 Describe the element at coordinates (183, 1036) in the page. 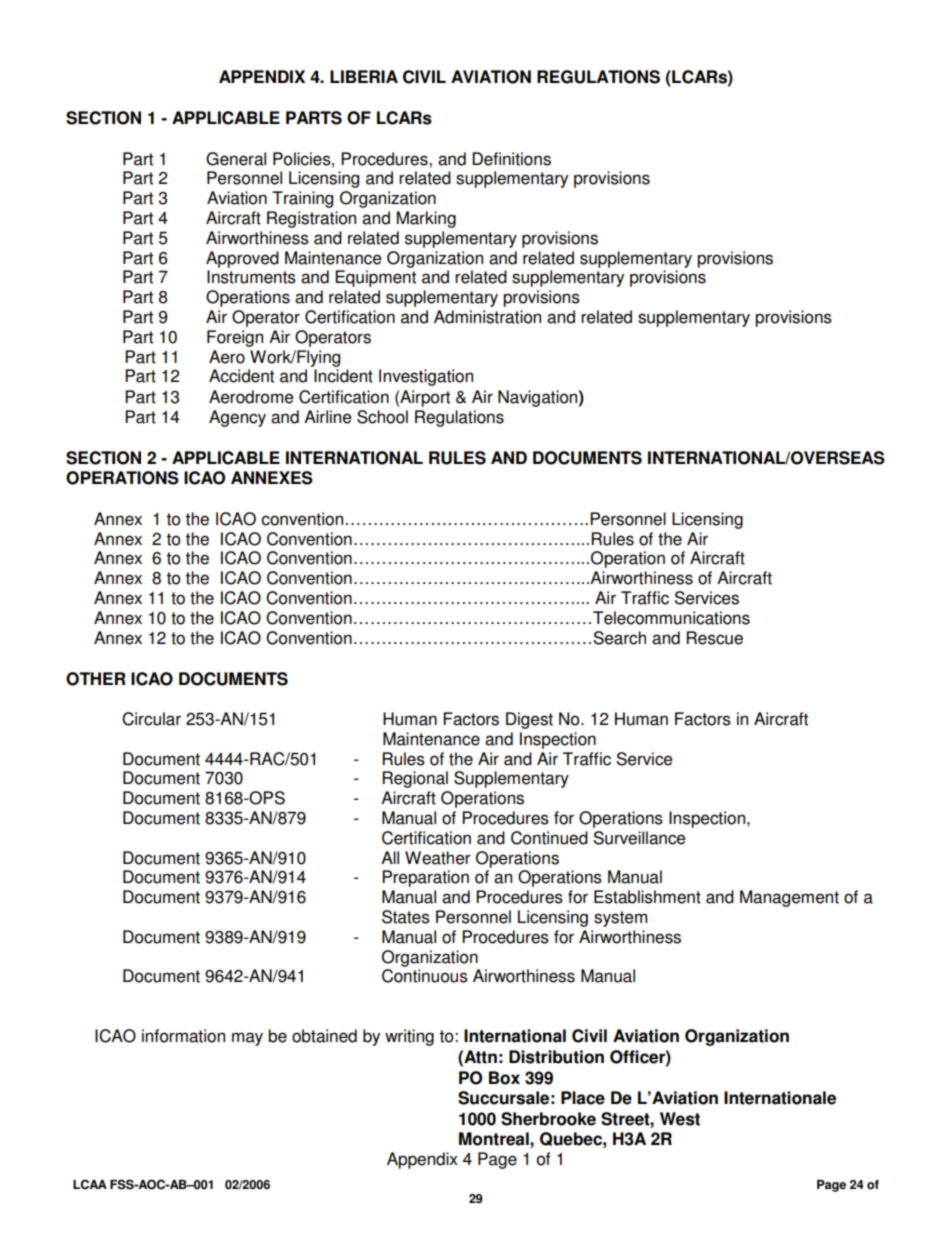

I see `information` at that location.
